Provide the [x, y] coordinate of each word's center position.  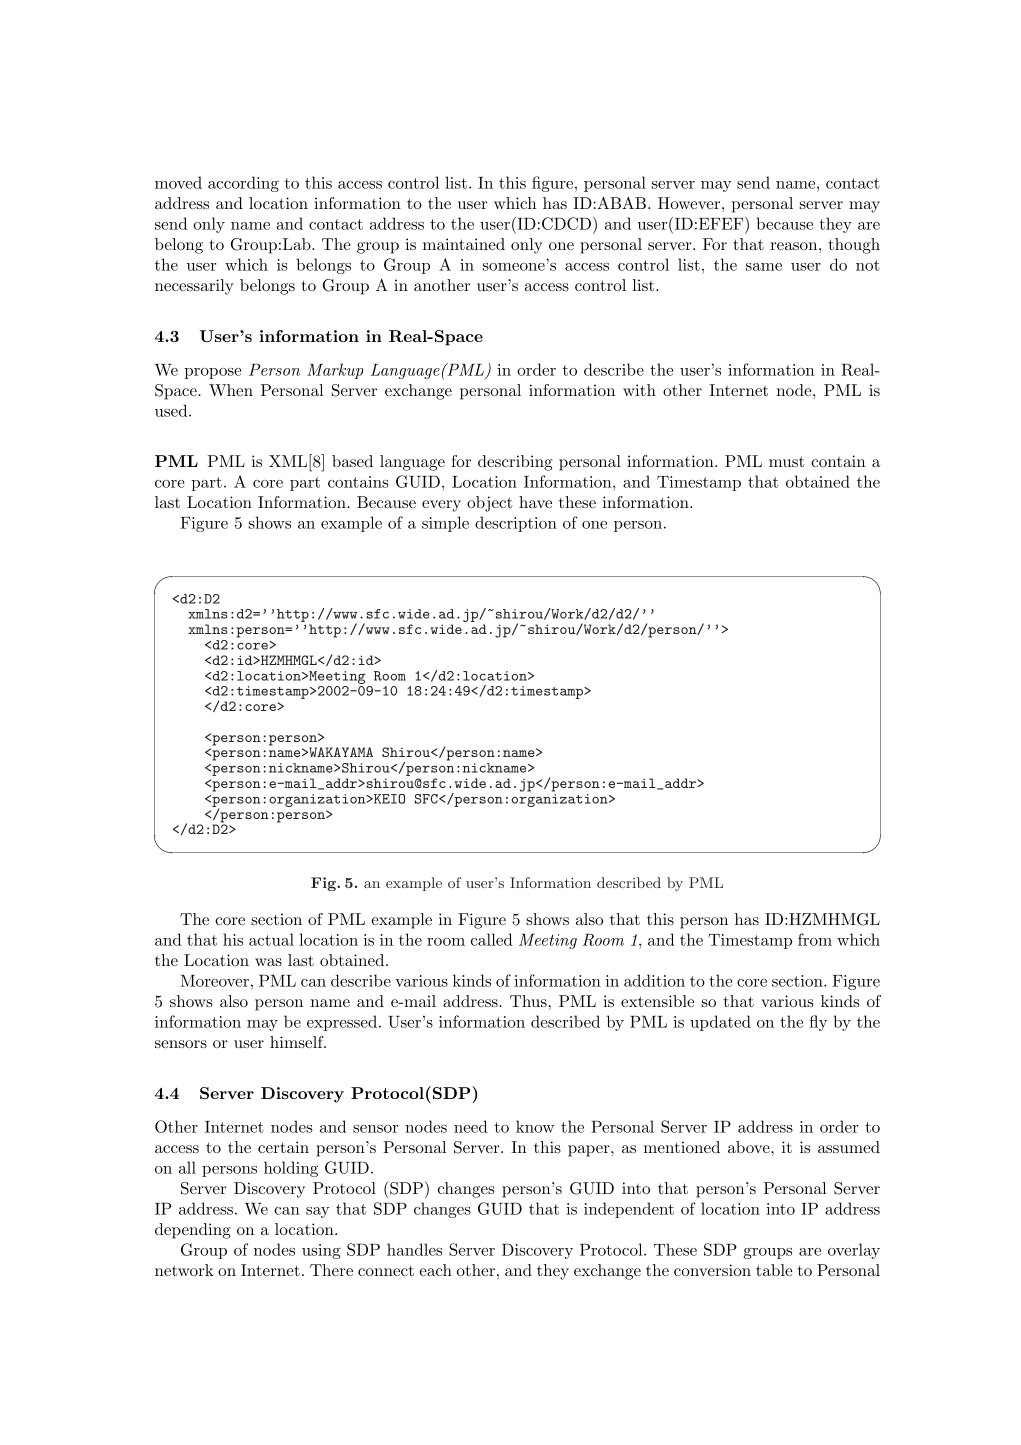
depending [193, 1231]
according [243, 184]
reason [793, 246]
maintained [464, 244]
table [774, 1270]
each [435, 1270]
